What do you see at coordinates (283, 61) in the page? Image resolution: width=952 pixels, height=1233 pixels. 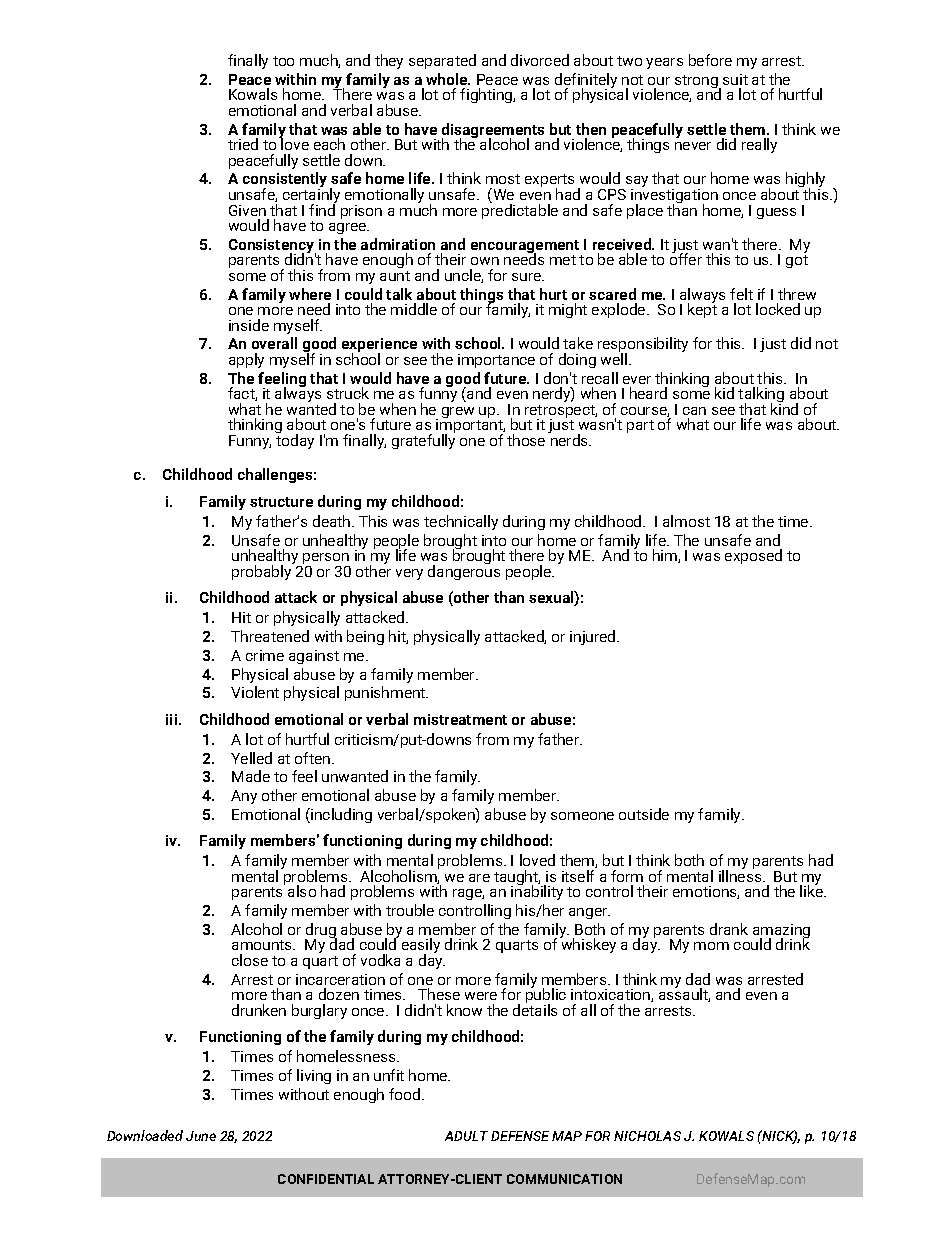 I see `too` at bounding box center [283, 61].
